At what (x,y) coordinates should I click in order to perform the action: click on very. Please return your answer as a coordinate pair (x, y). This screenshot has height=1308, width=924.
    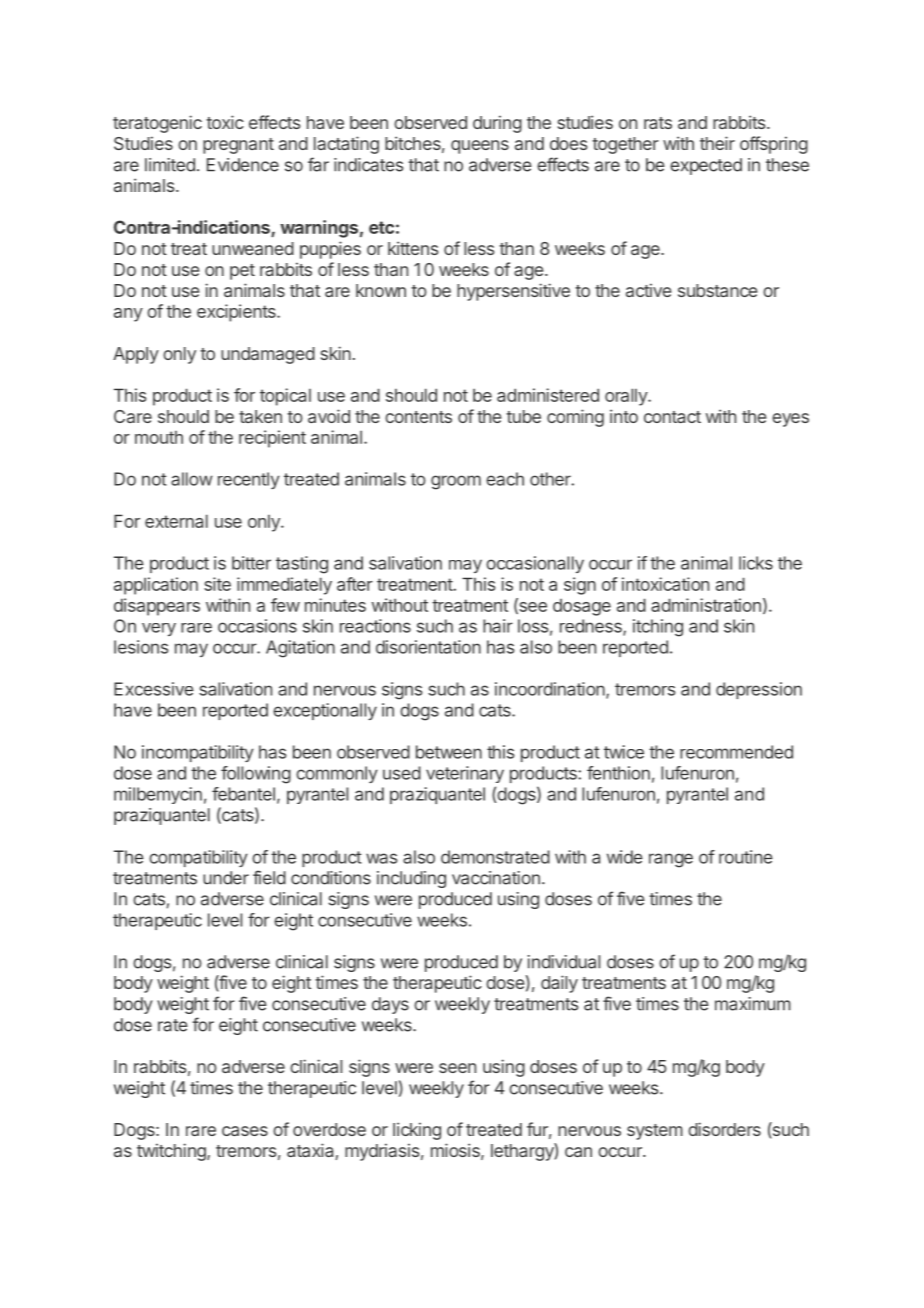
    Looking at the image, I should click on (159, 629).
